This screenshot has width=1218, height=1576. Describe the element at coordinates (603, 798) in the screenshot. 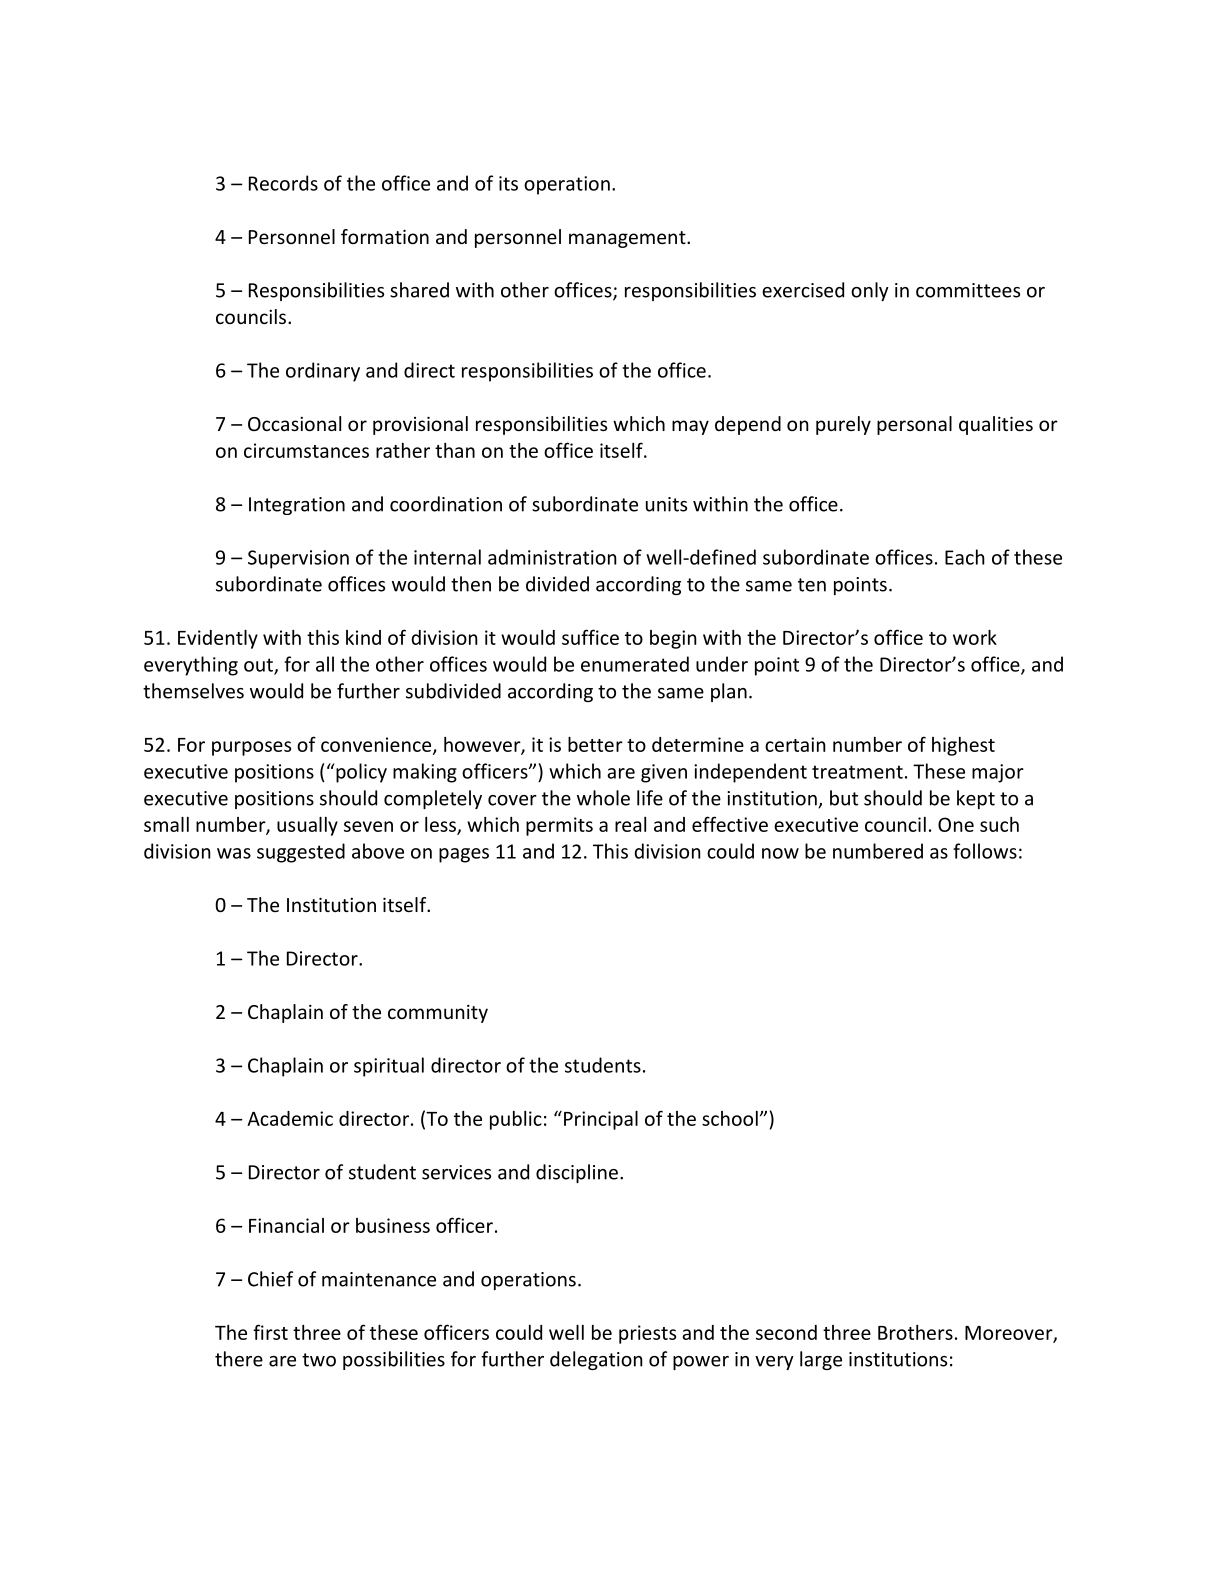

I see `whole` at that location.
